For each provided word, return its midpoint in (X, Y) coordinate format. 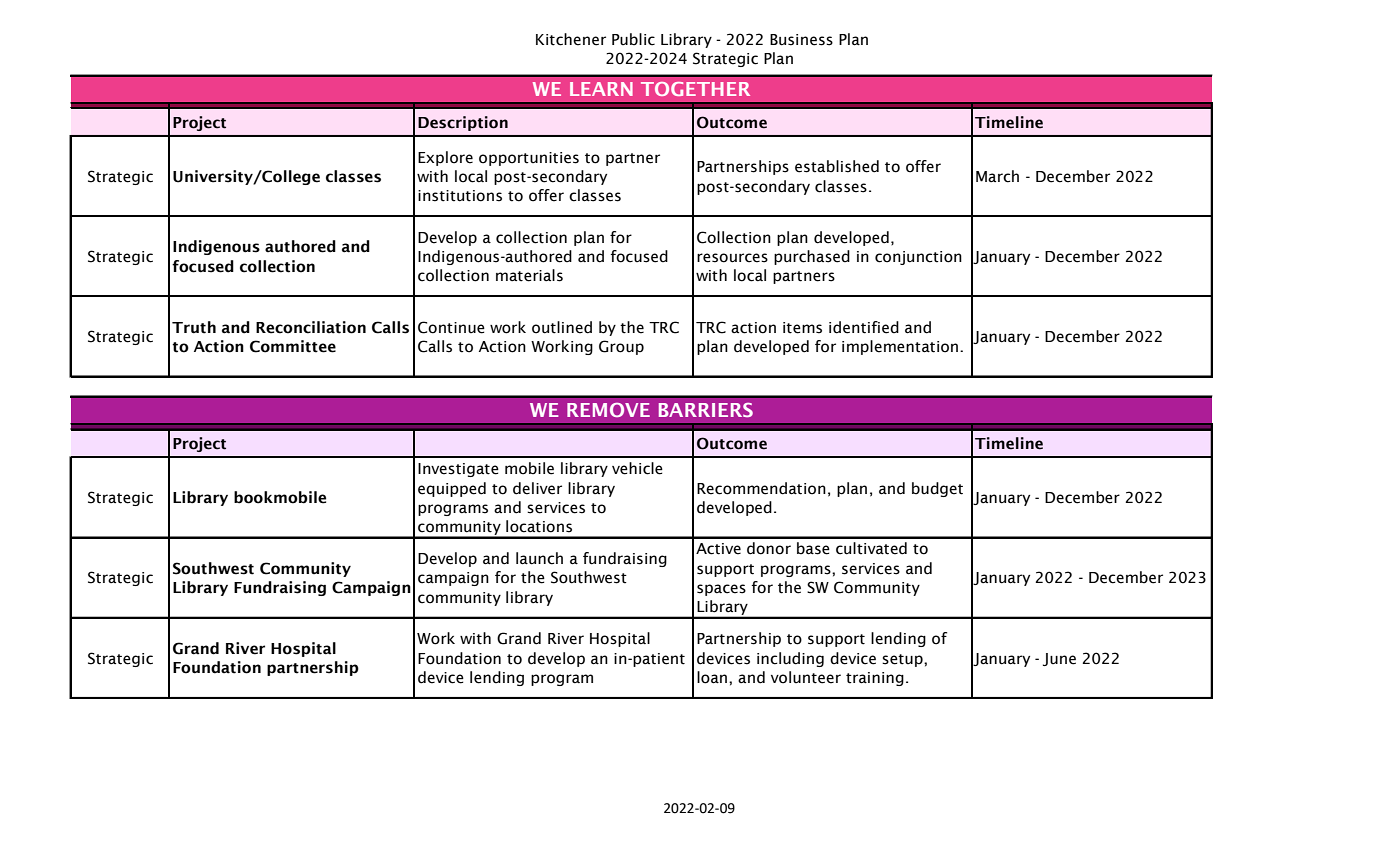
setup (903, 660)
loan (712, 677)
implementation (901, 347)
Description (463, 123)
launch (539, 558)
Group (621, 347)
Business (801, 40)
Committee (293, 346)
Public (633, 39)
